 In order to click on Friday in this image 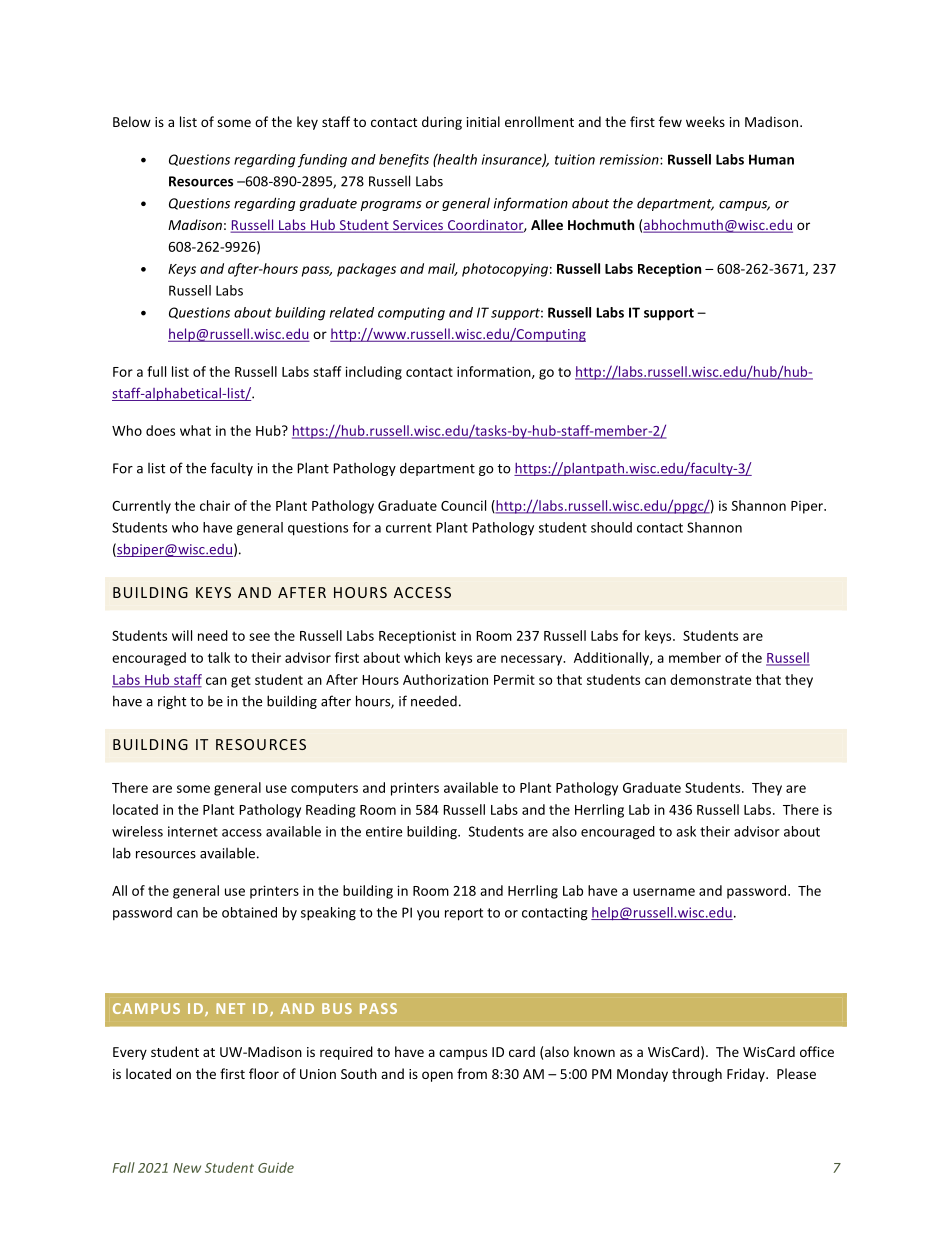, I will do `click(747, 1075)`.
